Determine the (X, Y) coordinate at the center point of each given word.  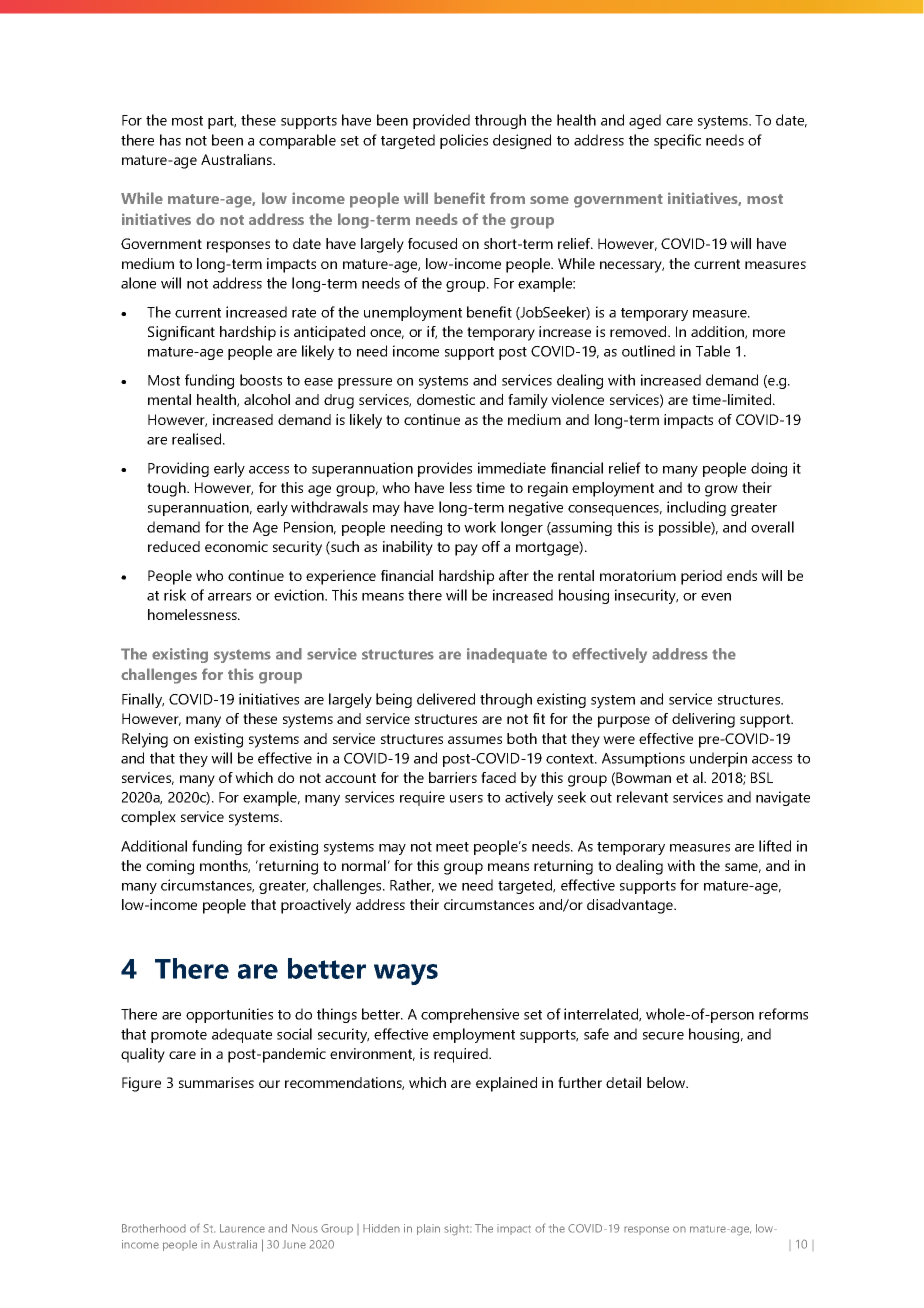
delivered (446, 699)
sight (457, 1230)
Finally (143, 700)
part (222, 122)
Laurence (242, 1228)
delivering (703, 720)
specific (677, 141)
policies (464, 141)
